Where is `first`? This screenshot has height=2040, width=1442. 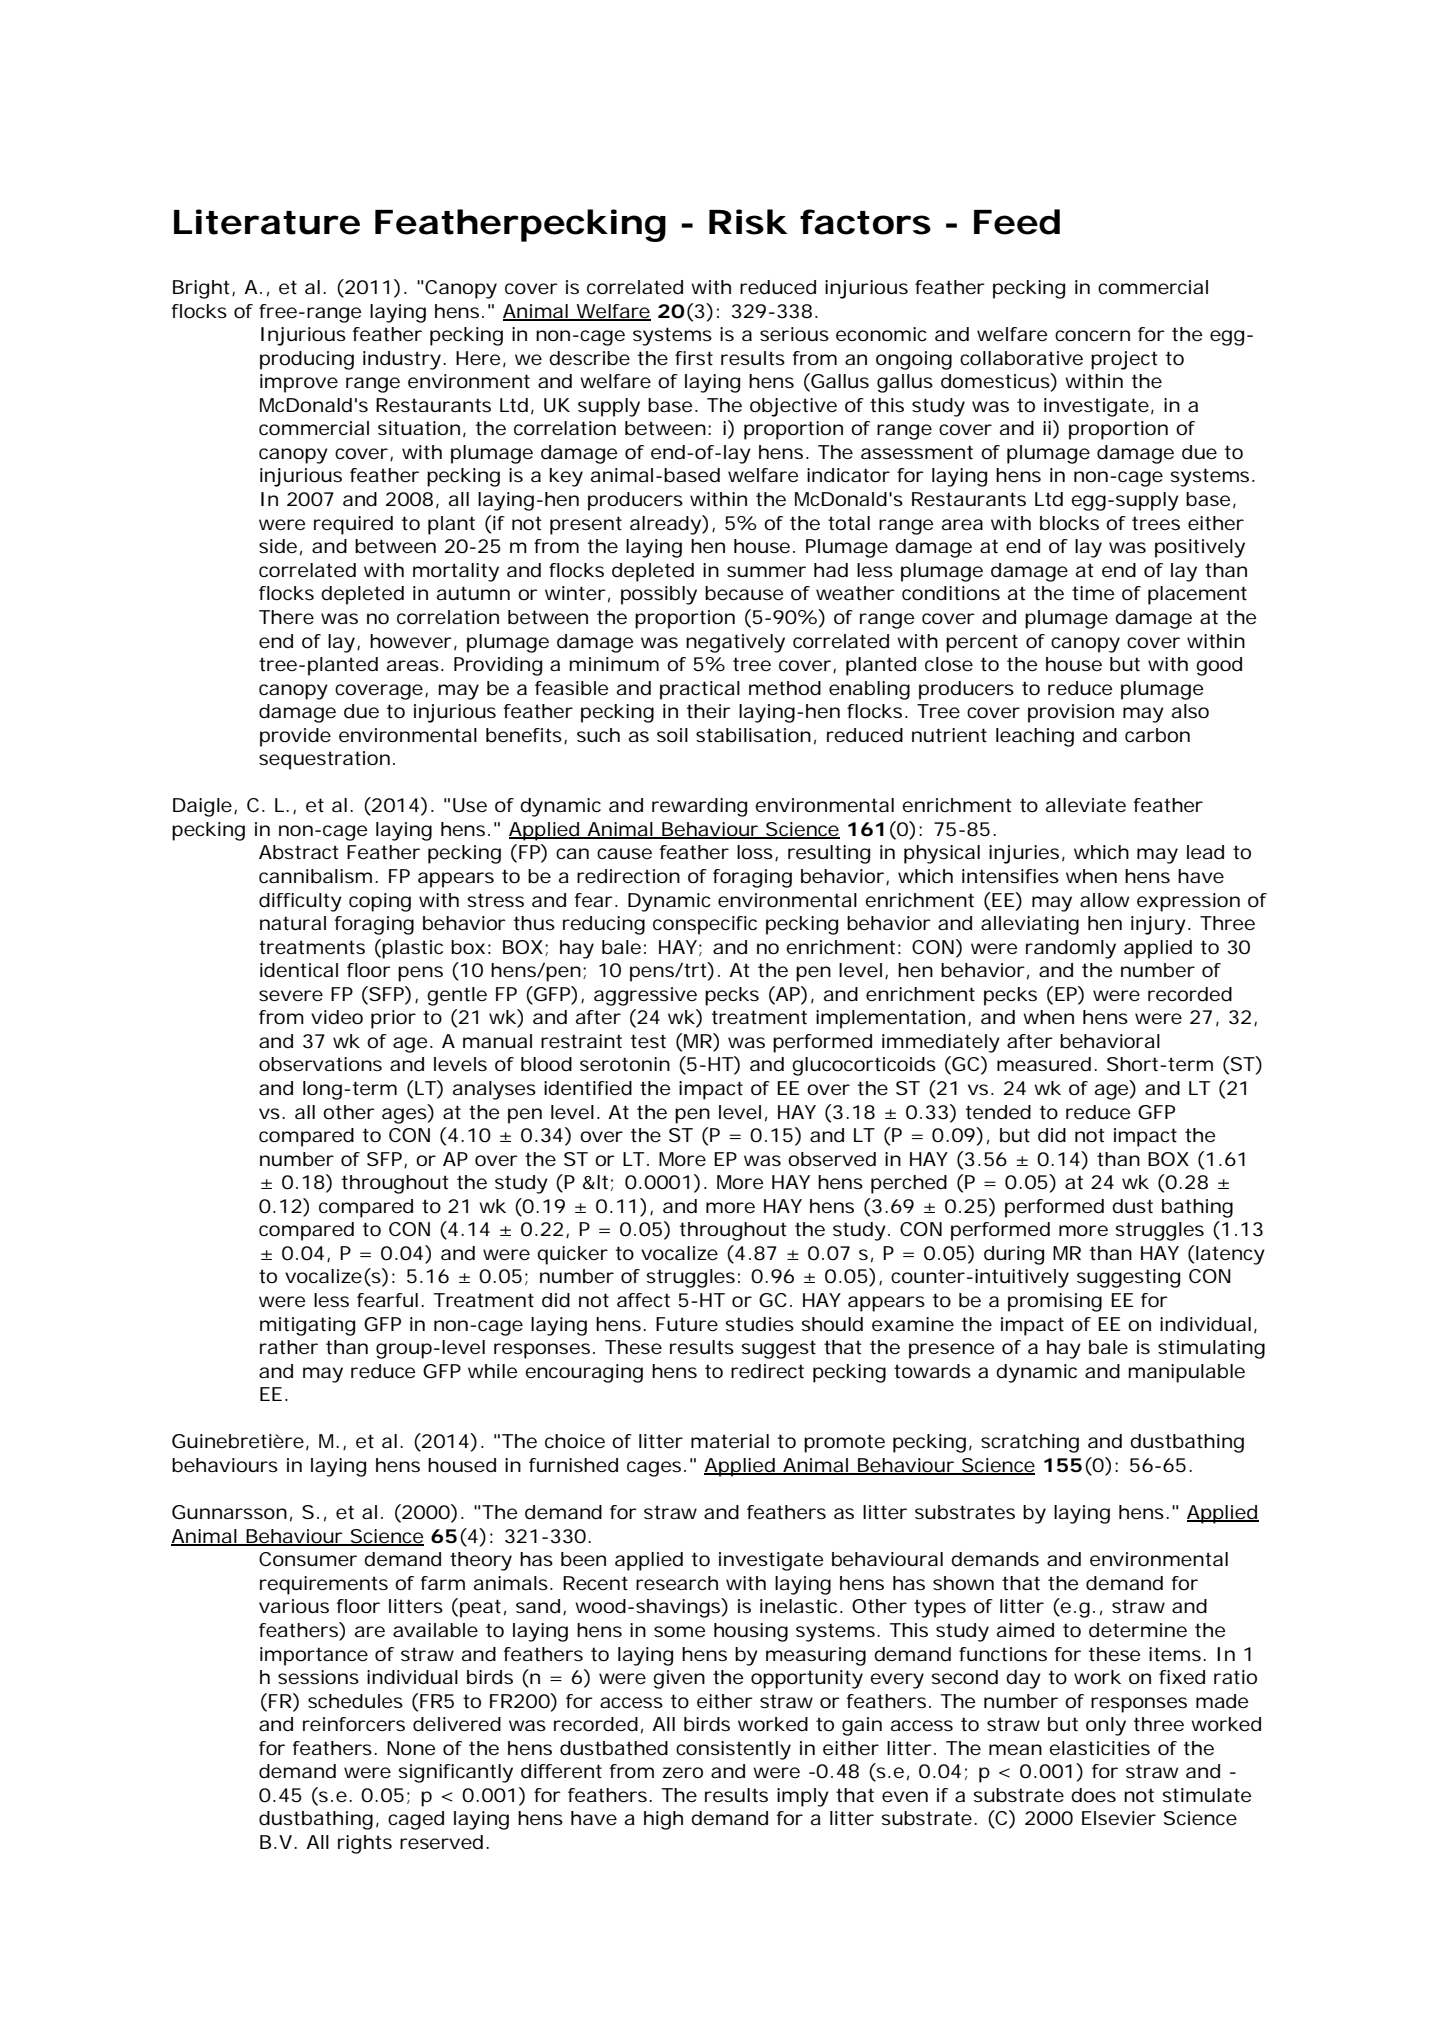 first is located at coordinates (694, 358).
